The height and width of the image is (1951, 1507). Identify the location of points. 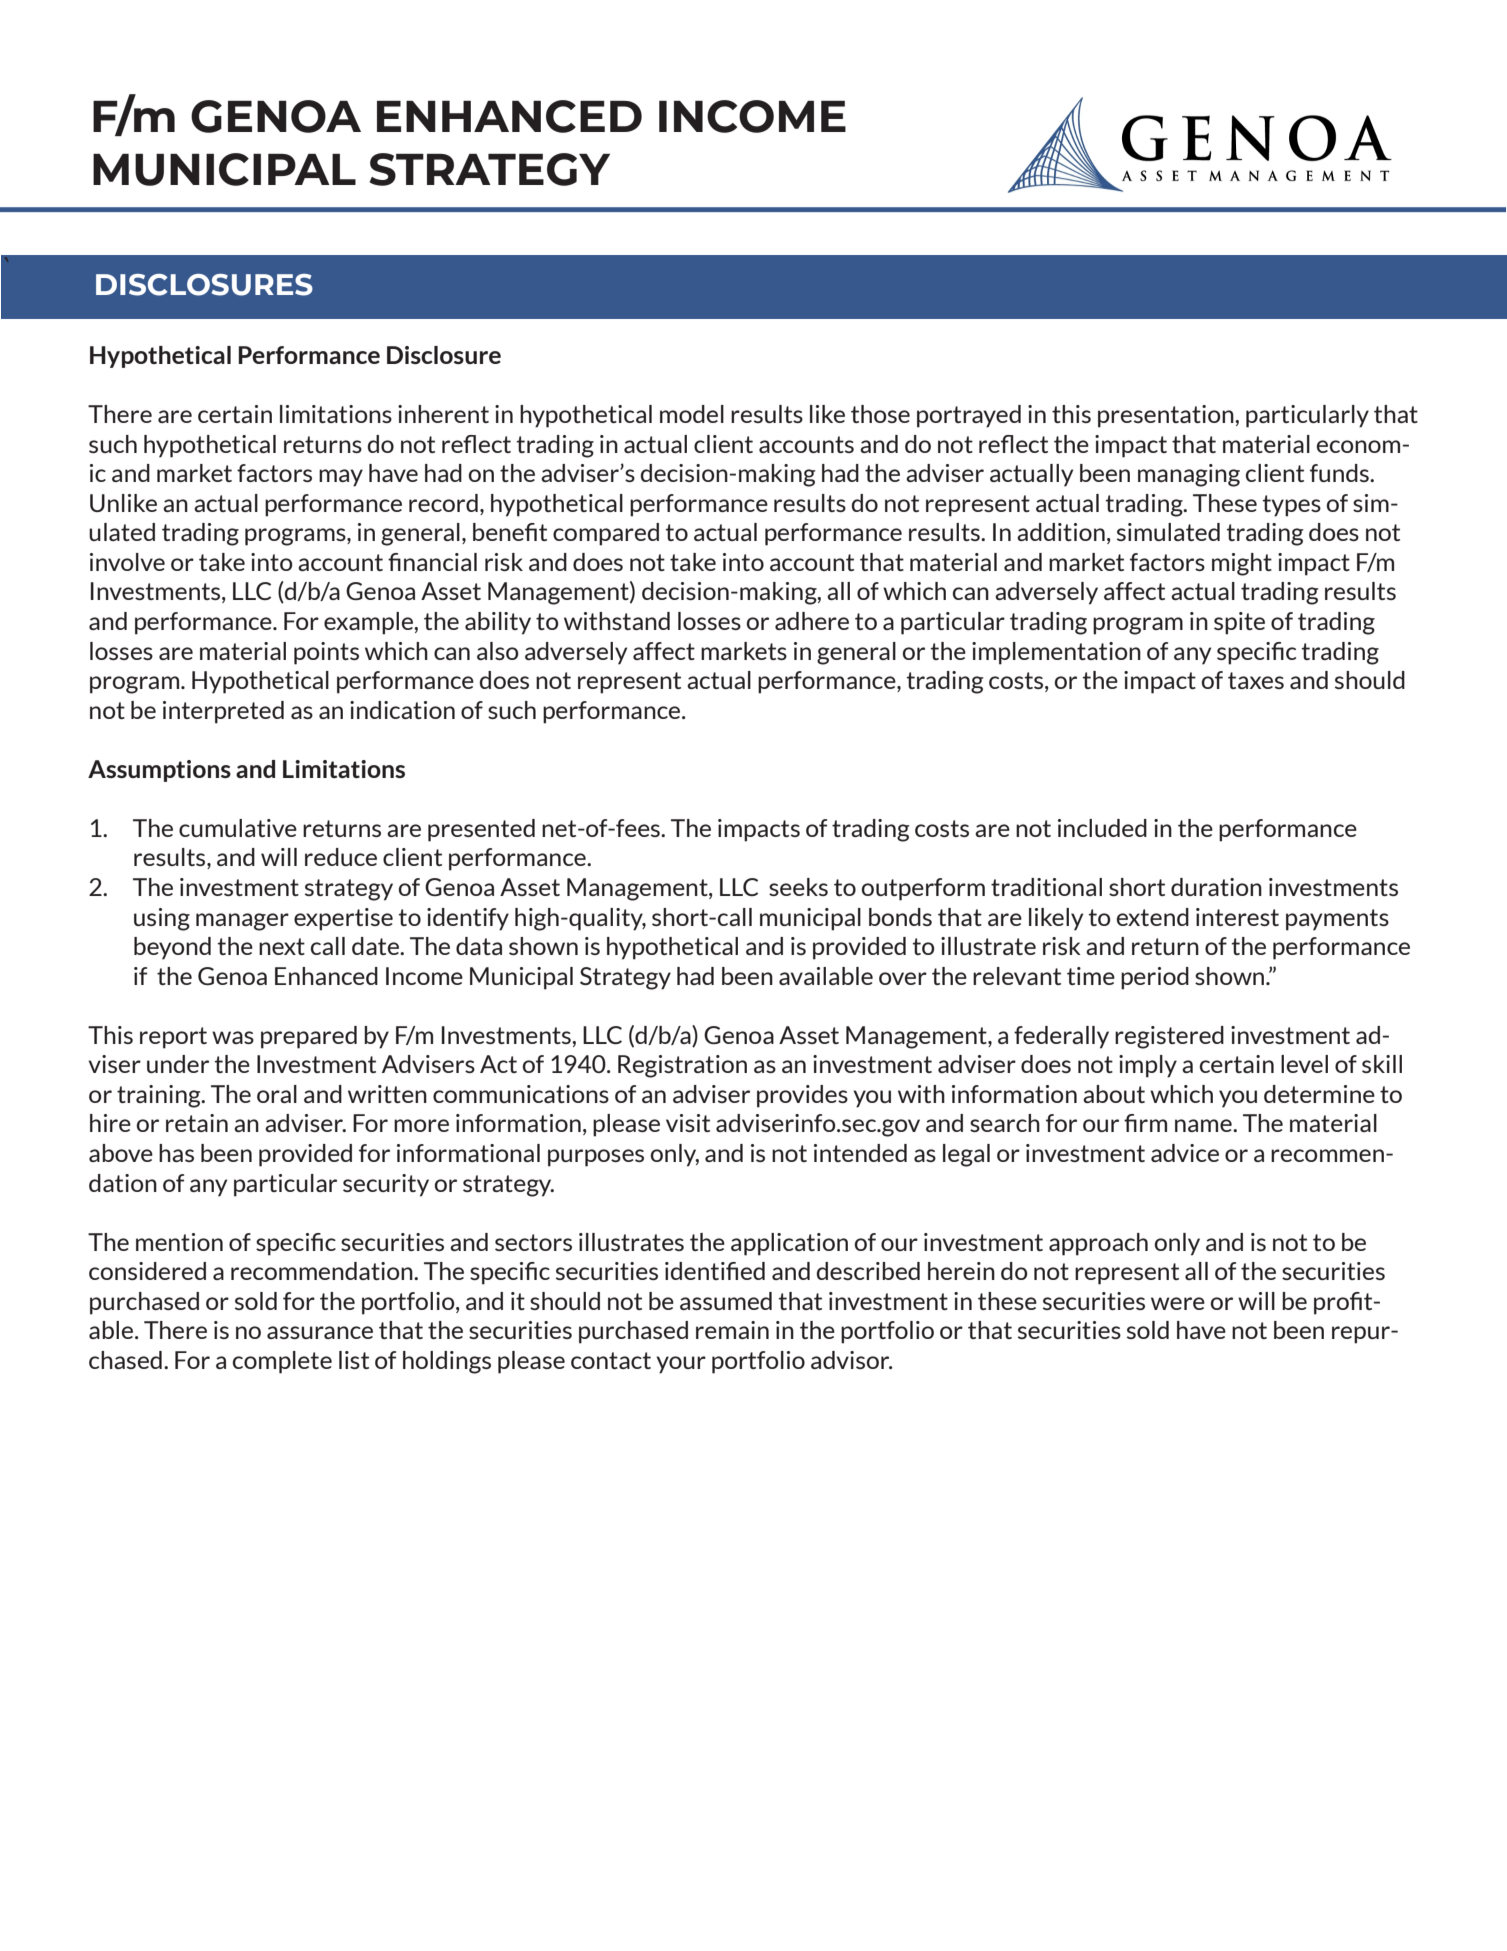
(326, 653).
